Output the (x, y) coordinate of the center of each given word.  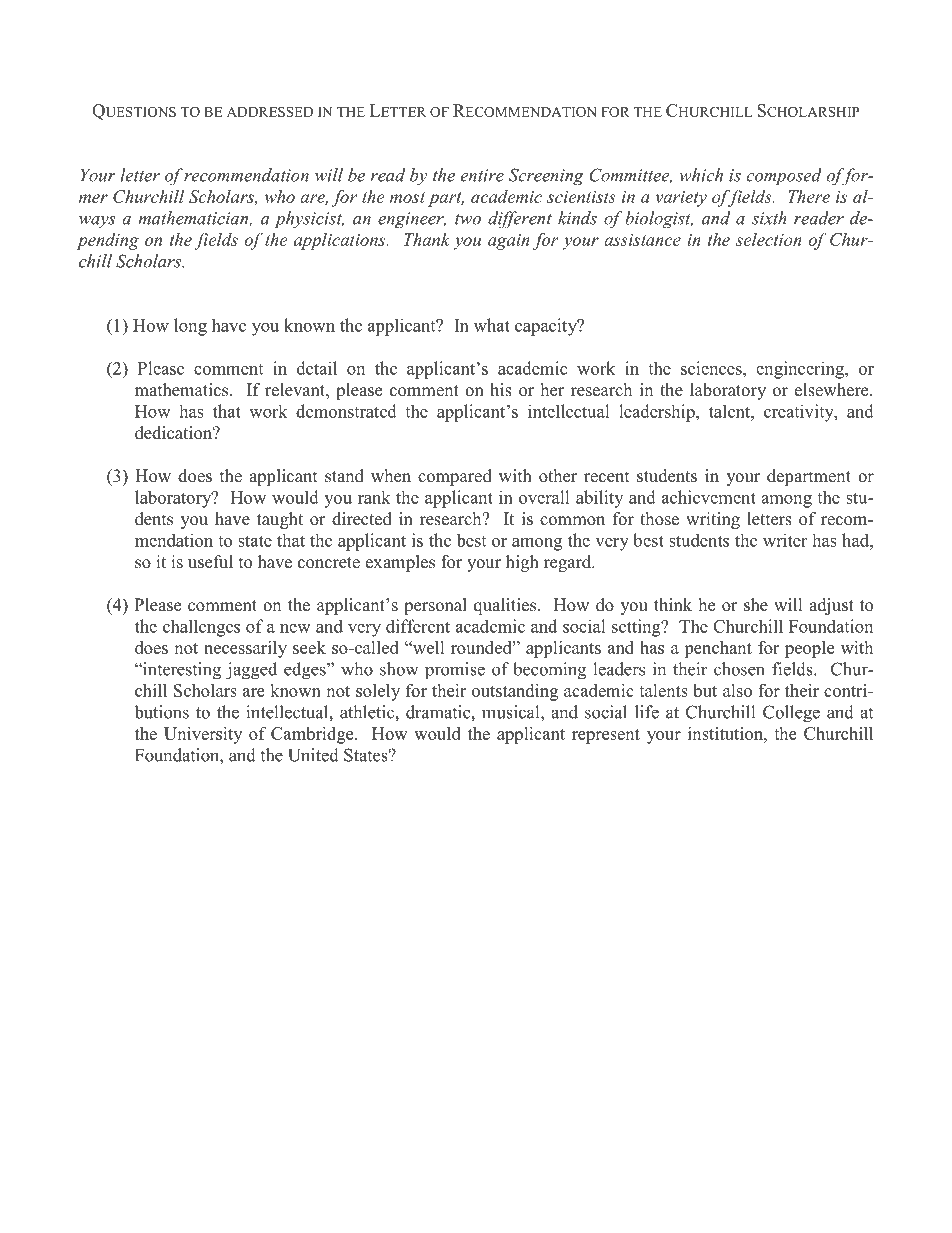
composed (784, 177)
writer (785, 540)
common (572, 521)
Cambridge (313, 735)
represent (606, 736)
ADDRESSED (270, 111)
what (492, 325)
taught (280, 520)
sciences (712, 368)
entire (482, 175)
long (190, 327)
